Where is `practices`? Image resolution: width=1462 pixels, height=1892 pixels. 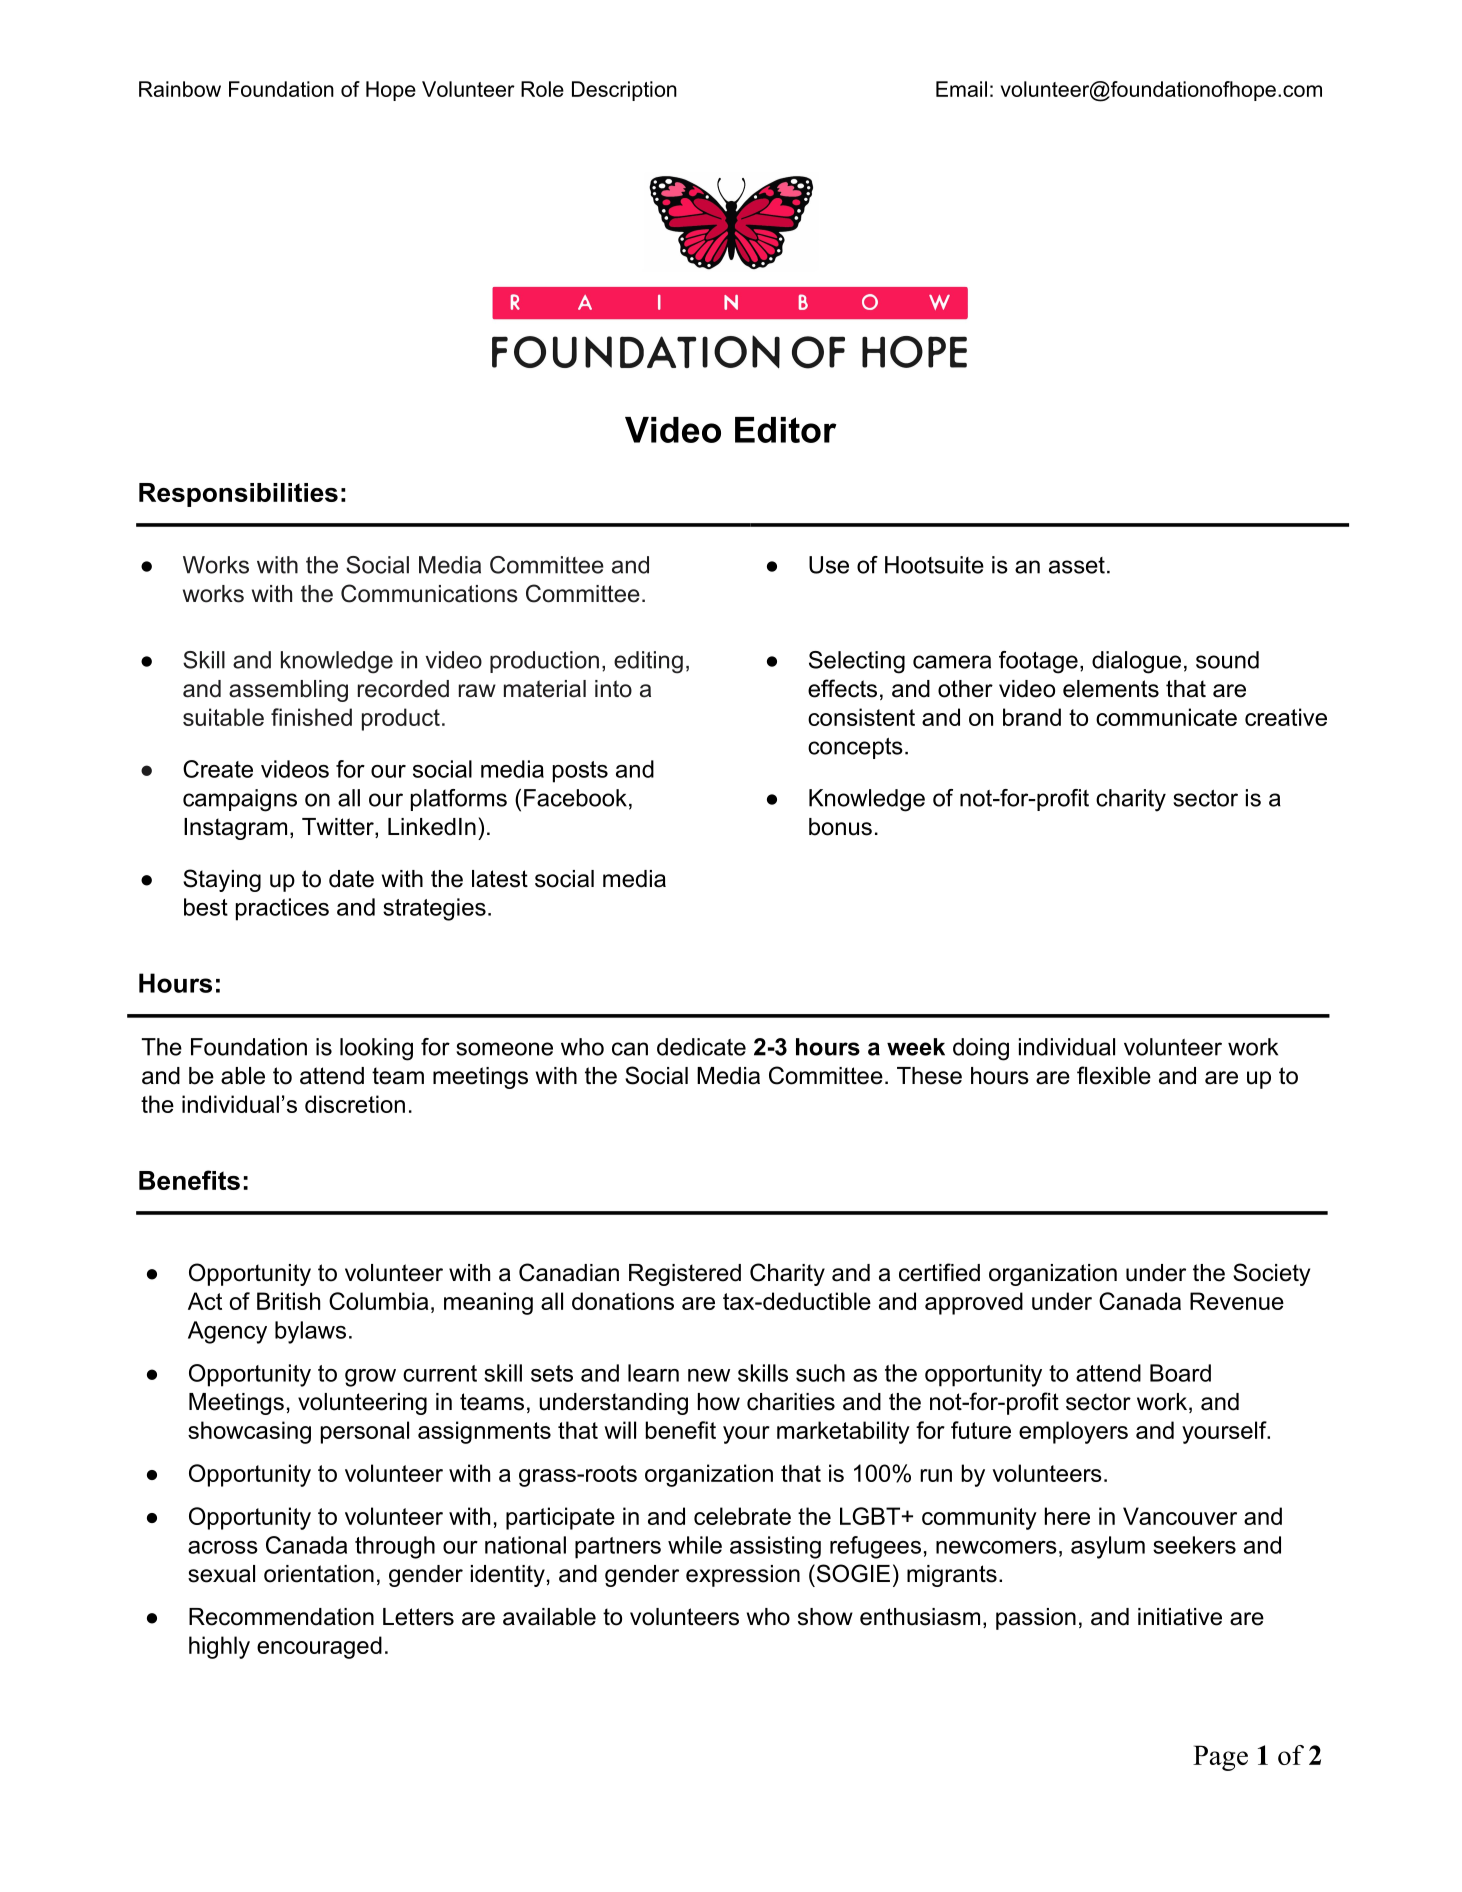
practices is located at coordinates (282, 909).
